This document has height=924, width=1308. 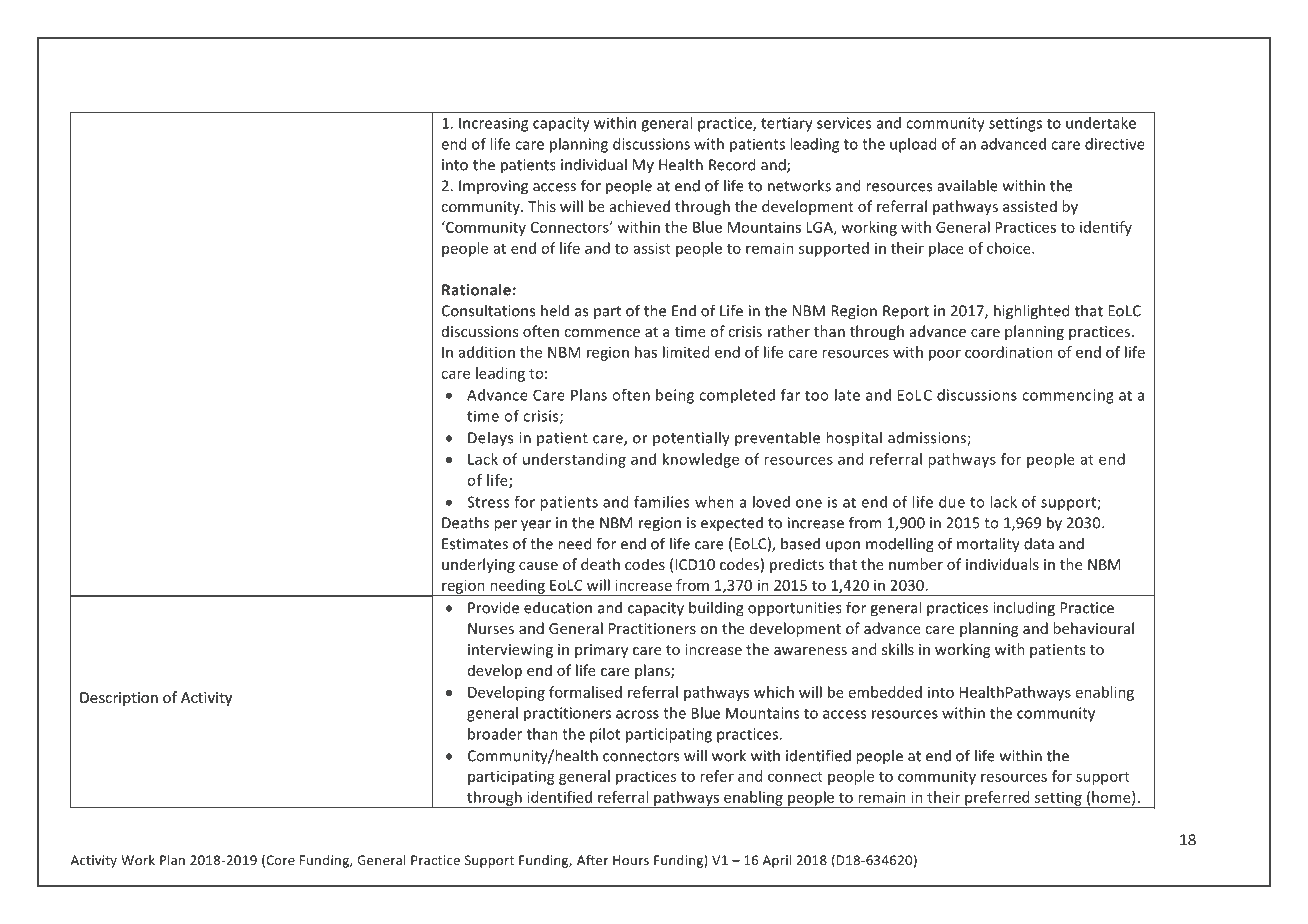 I want to click on underlying, so click(x=478, y=565).
